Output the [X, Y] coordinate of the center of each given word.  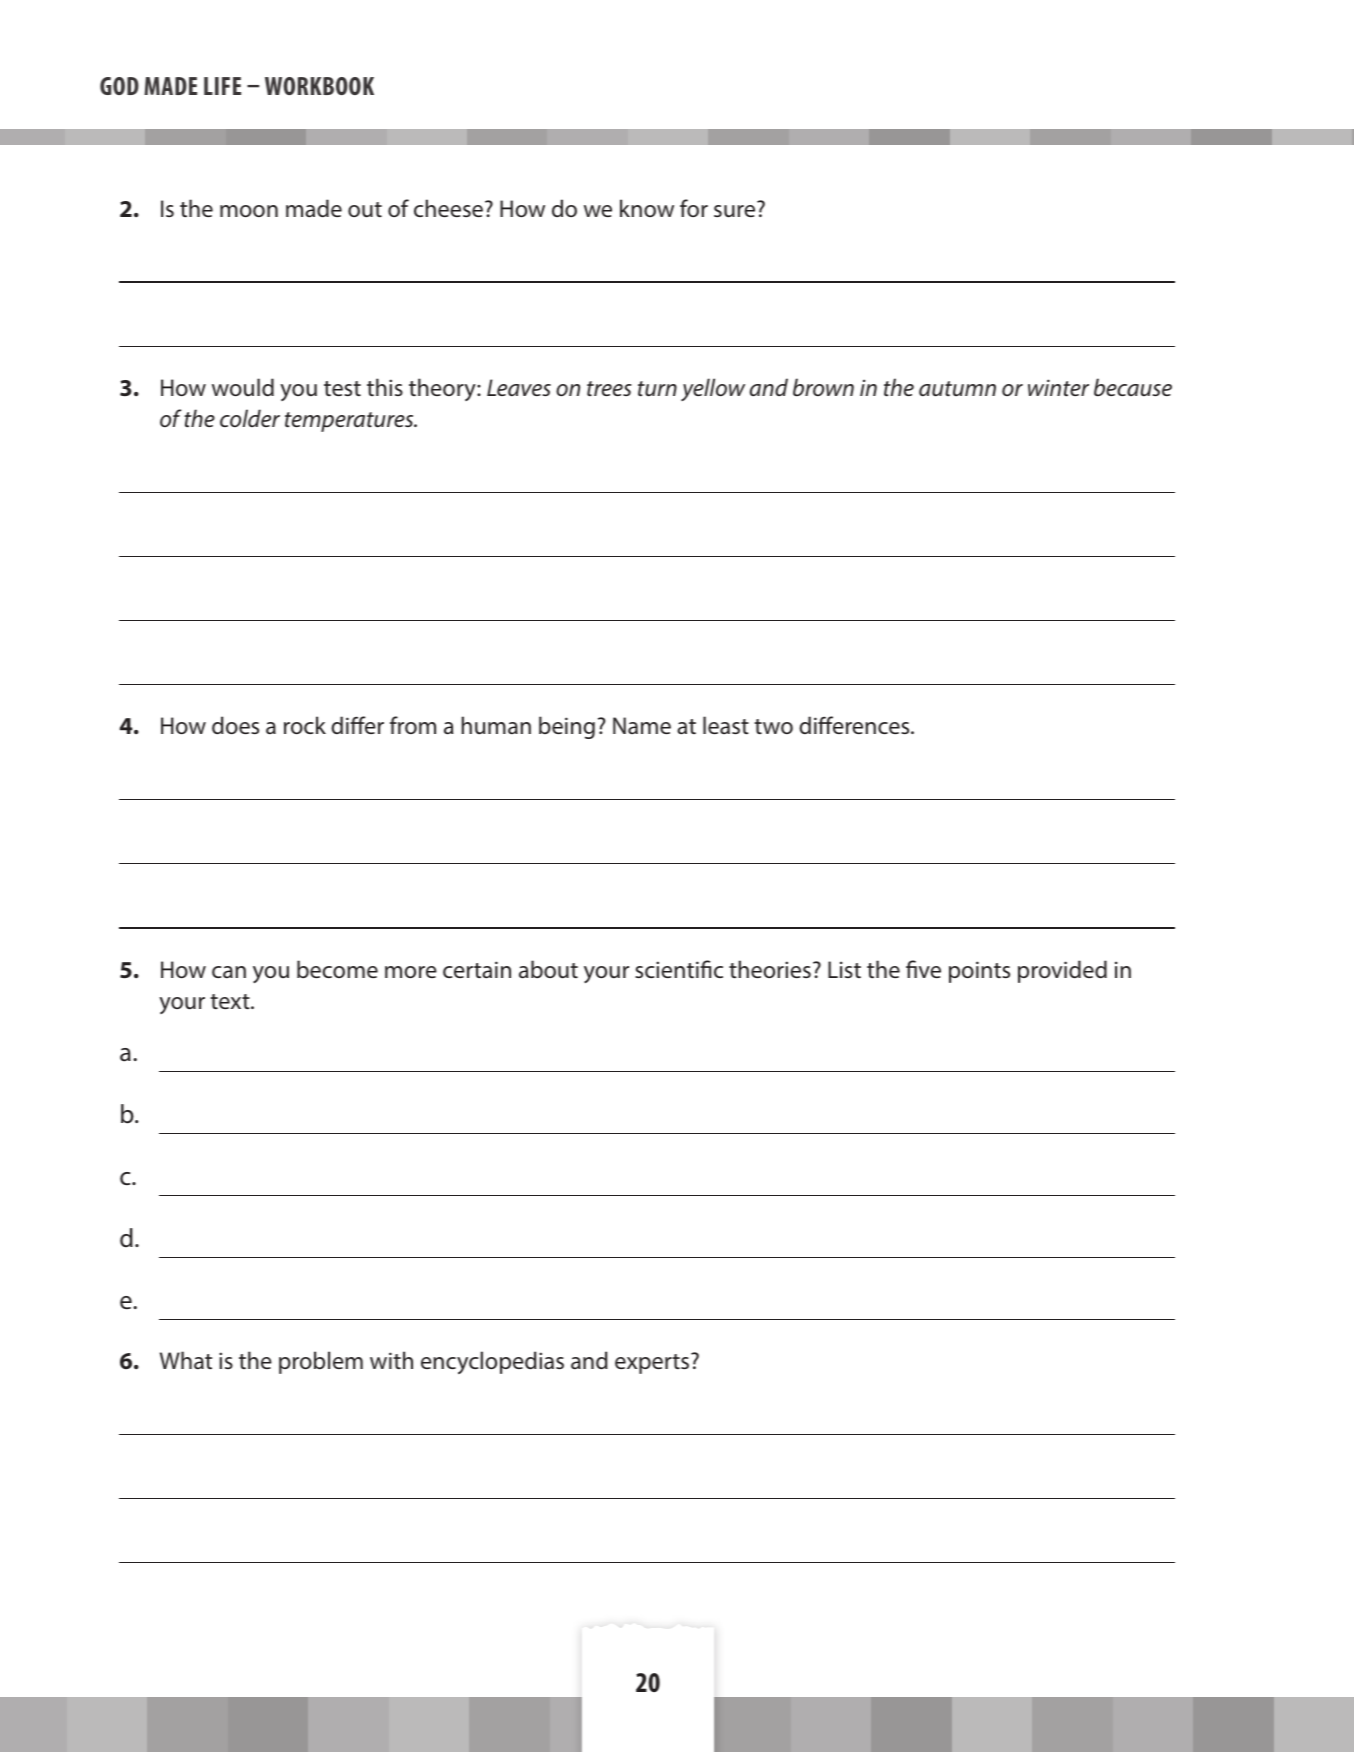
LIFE [222, 86]
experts [653, 1363]
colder [250, 418]
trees [609, 388]
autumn [957, 389]
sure [734, 211]
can [229, 972]
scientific [679, 969]
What [186, 1360]
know [647, 208]
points [979, 972]
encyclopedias [492, 1362]
